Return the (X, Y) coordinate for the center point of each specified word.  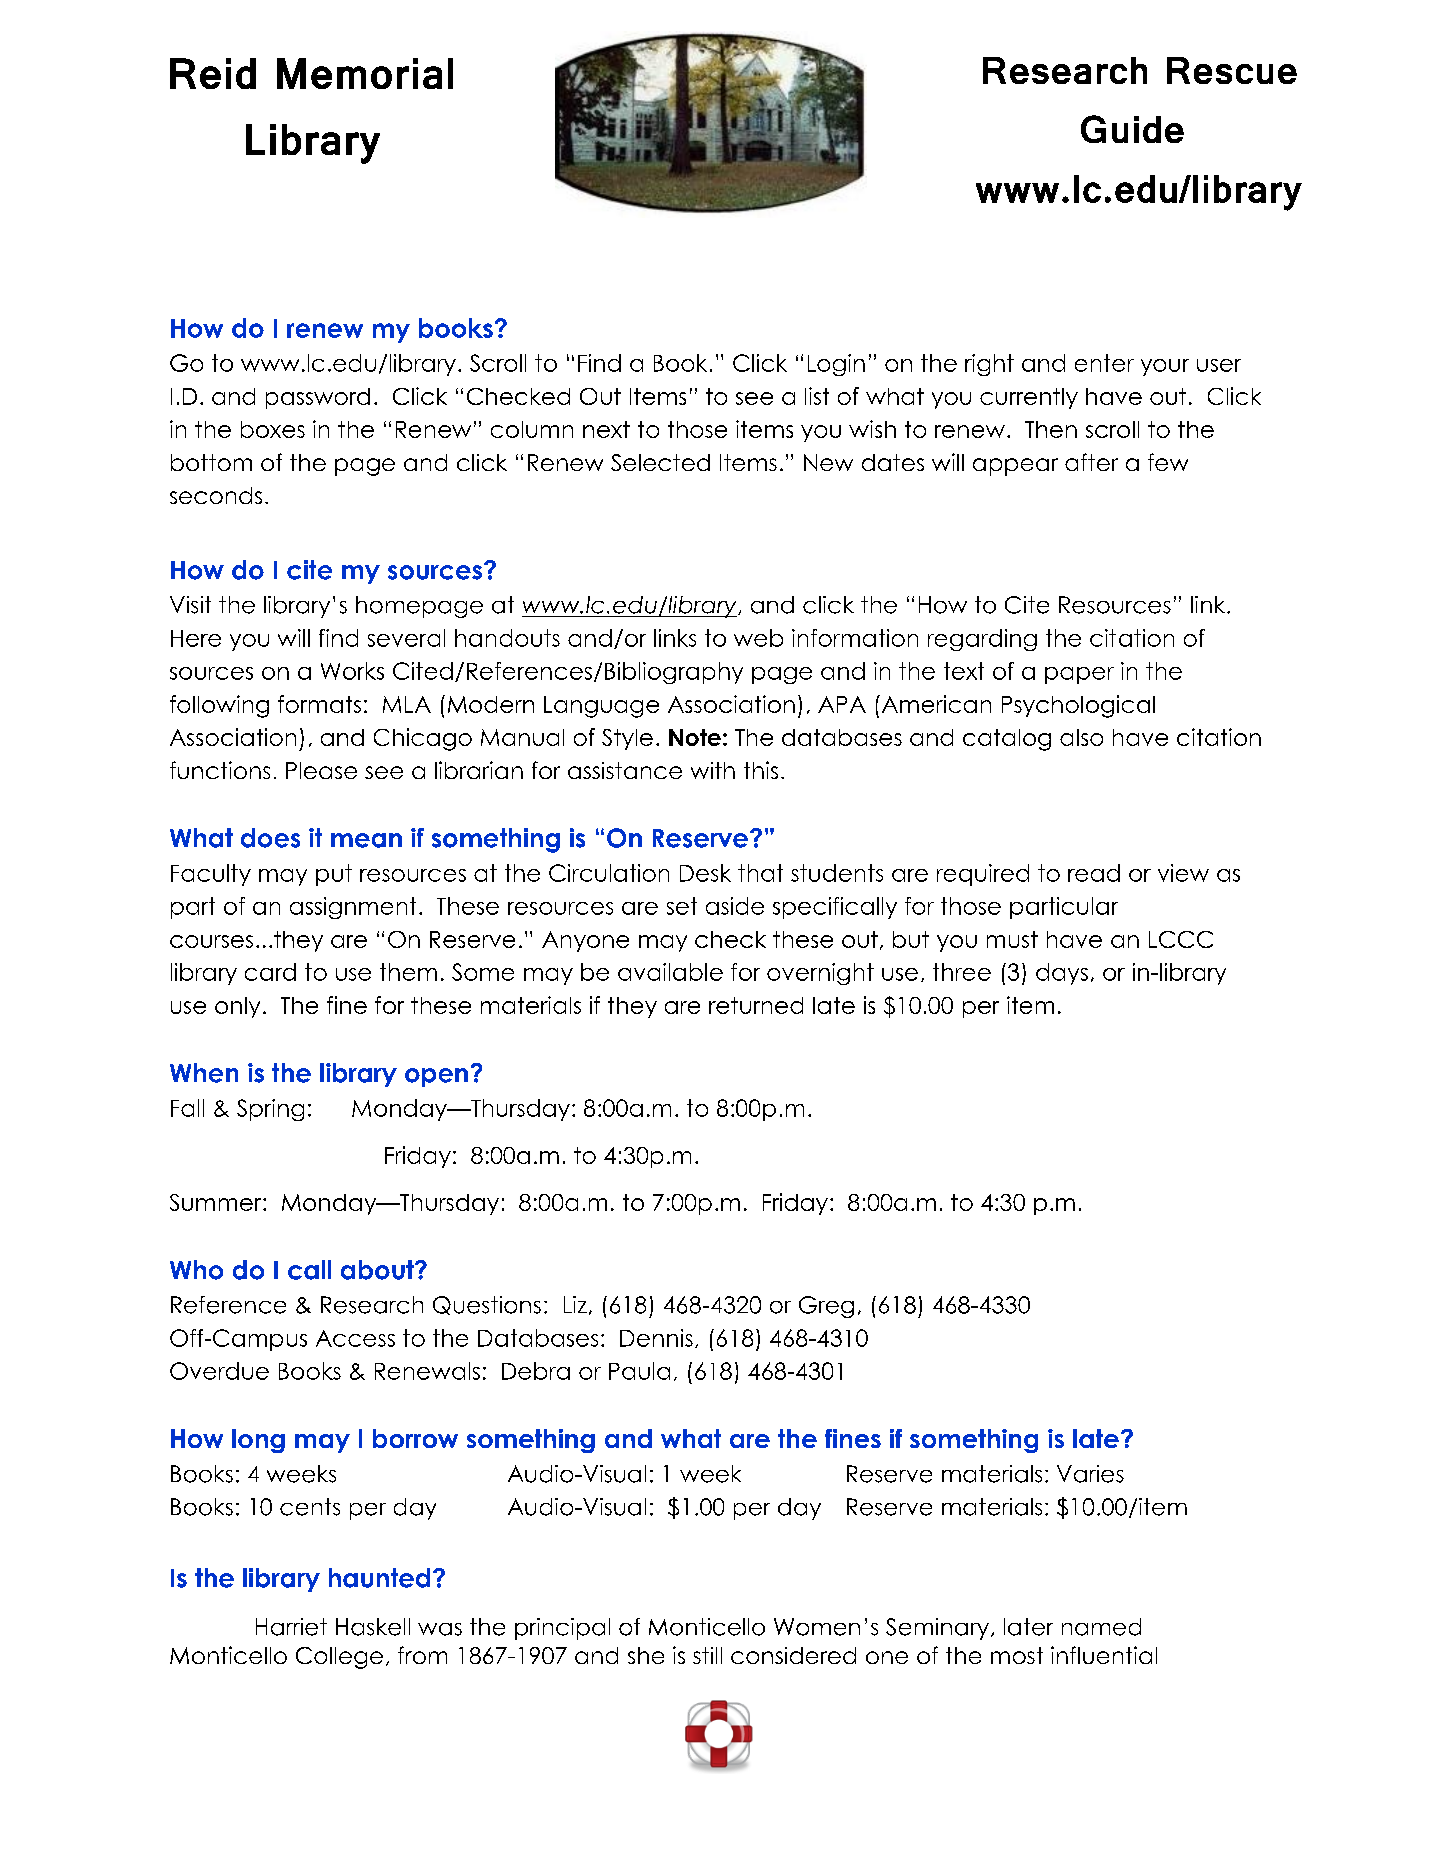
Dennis (656, 1338)
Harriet (291, 1627)
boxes (273, 429)
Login (836, 365)
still (707, 1655)
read (1094, 873)
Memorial (365, 73)
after (1091, 462)
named (1101, 1627)
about (378, 1270)
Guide (1132, 129)
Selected (660, 462)
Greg (826, 1307)
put (334, 875)
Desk (705, 873)
